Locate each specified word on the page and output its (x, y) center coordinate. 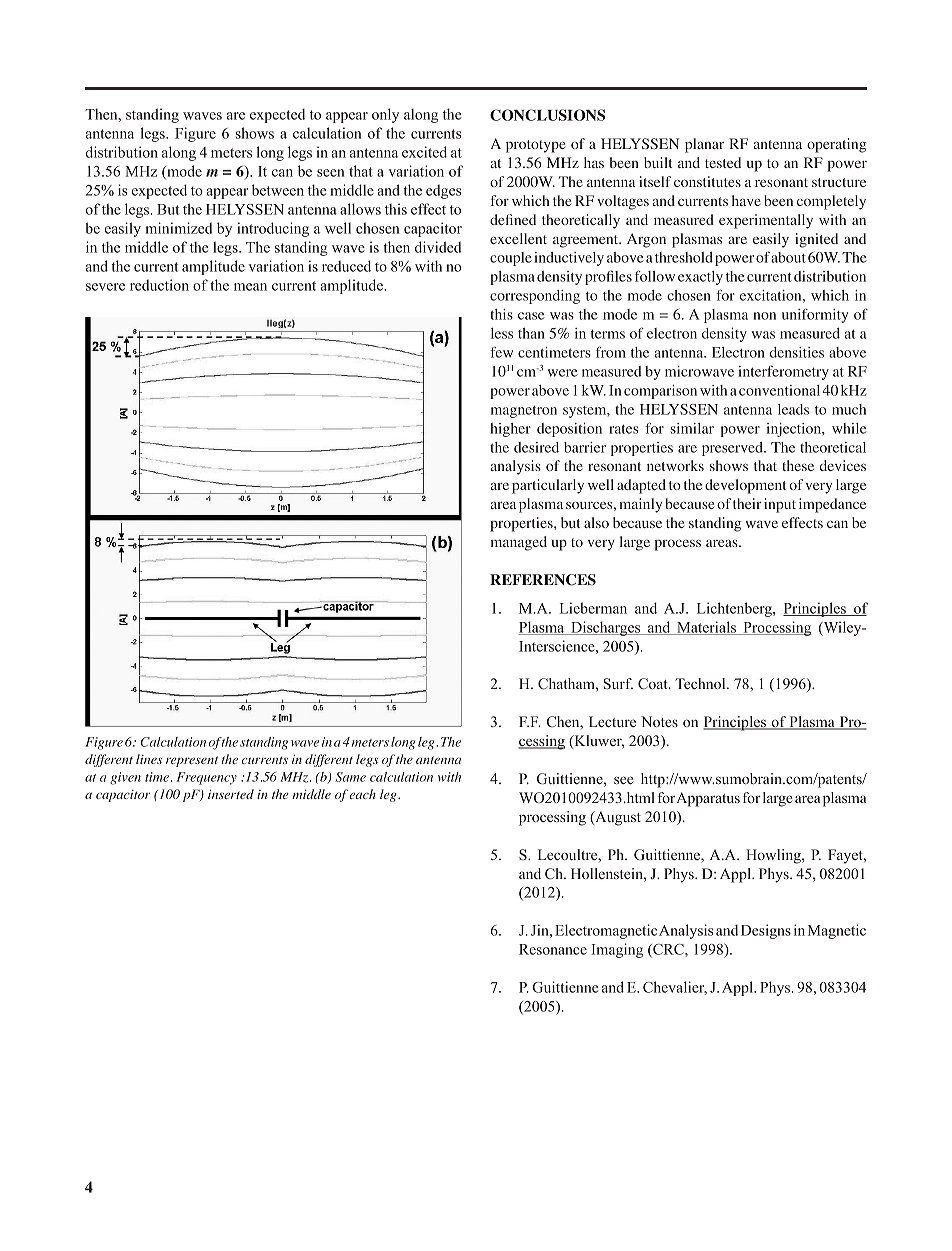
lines (149, 759)
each (362, 794)
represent (192, 761)
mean (250, 287)
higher (510, 430)
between (278, 190)
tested (723, 162)
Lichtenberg (735, 609)
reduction (159, 285)
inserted (231, 794)
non (764, 316)
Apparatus (708, 799)
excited (424, 152)
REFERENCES (543, 580)
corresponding (535, 297)
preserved (733, 449)
